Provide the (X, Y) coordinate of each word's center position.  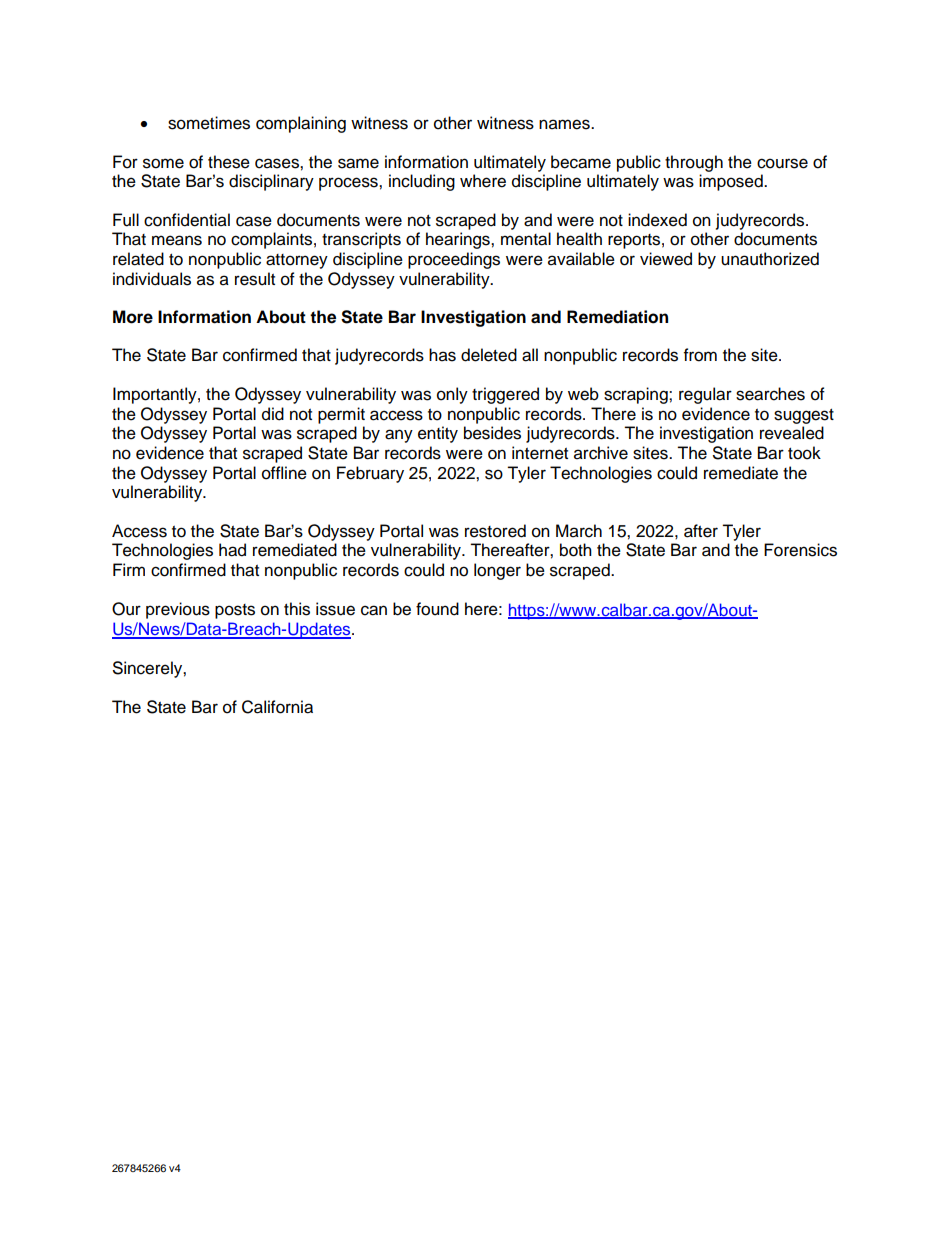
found (437, 609)
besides (492, 433)
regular (705, 395)
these (229, 162)
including (422, 182)
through (694, 163)
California (277, 707)
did (273, 414)
